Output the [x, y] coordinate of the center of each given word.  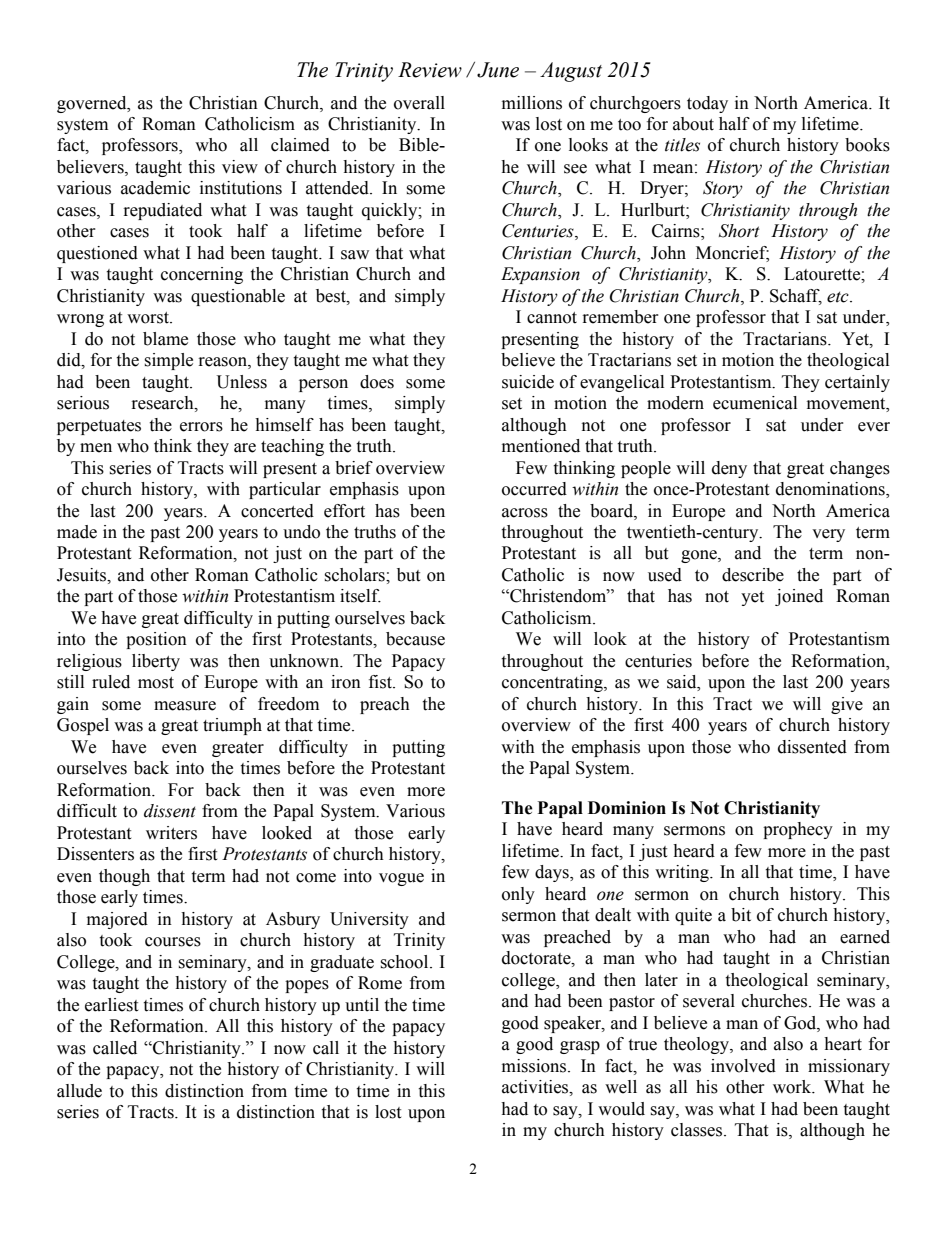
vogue [401, 879]
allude [79, 1091]
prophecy [798, 830]
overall [419, 103]
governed [93, 104]
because [415, 639]
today [707, 104]
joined [799, 597]
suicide [528, 382]
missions [535, 1066]
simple [168, 361]
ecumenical [755, 403]
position [156, 640]
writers [171, 833]
